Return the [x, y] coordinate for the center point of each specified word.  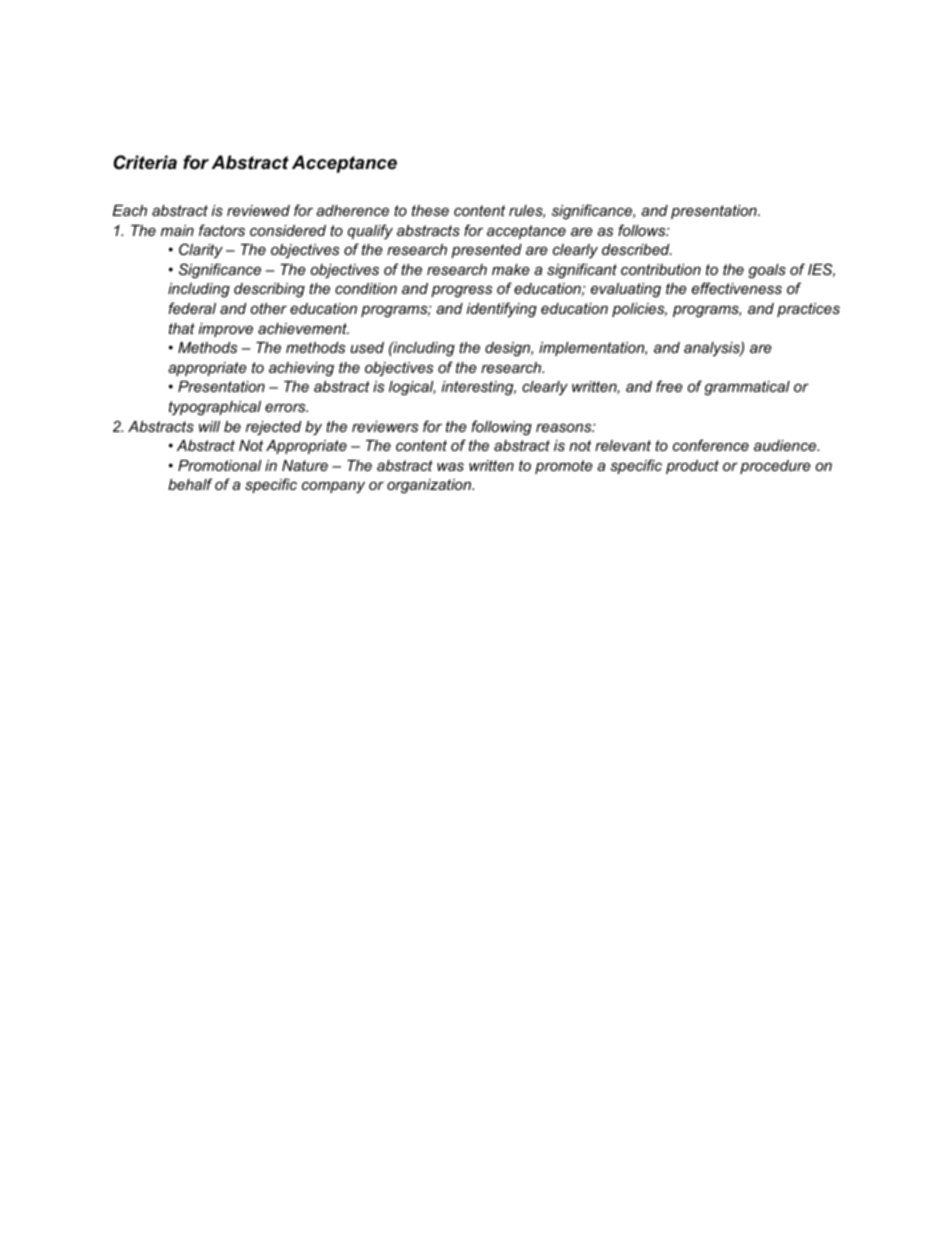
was [450, 466]
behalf [190, 484]
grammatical [747, 388]
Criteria [145, 162]
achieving [301, 369]
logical [412, 388]
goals [767, 271]
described [637, 249]
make [511, 269]
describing [269, 290]
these [430, 210]
